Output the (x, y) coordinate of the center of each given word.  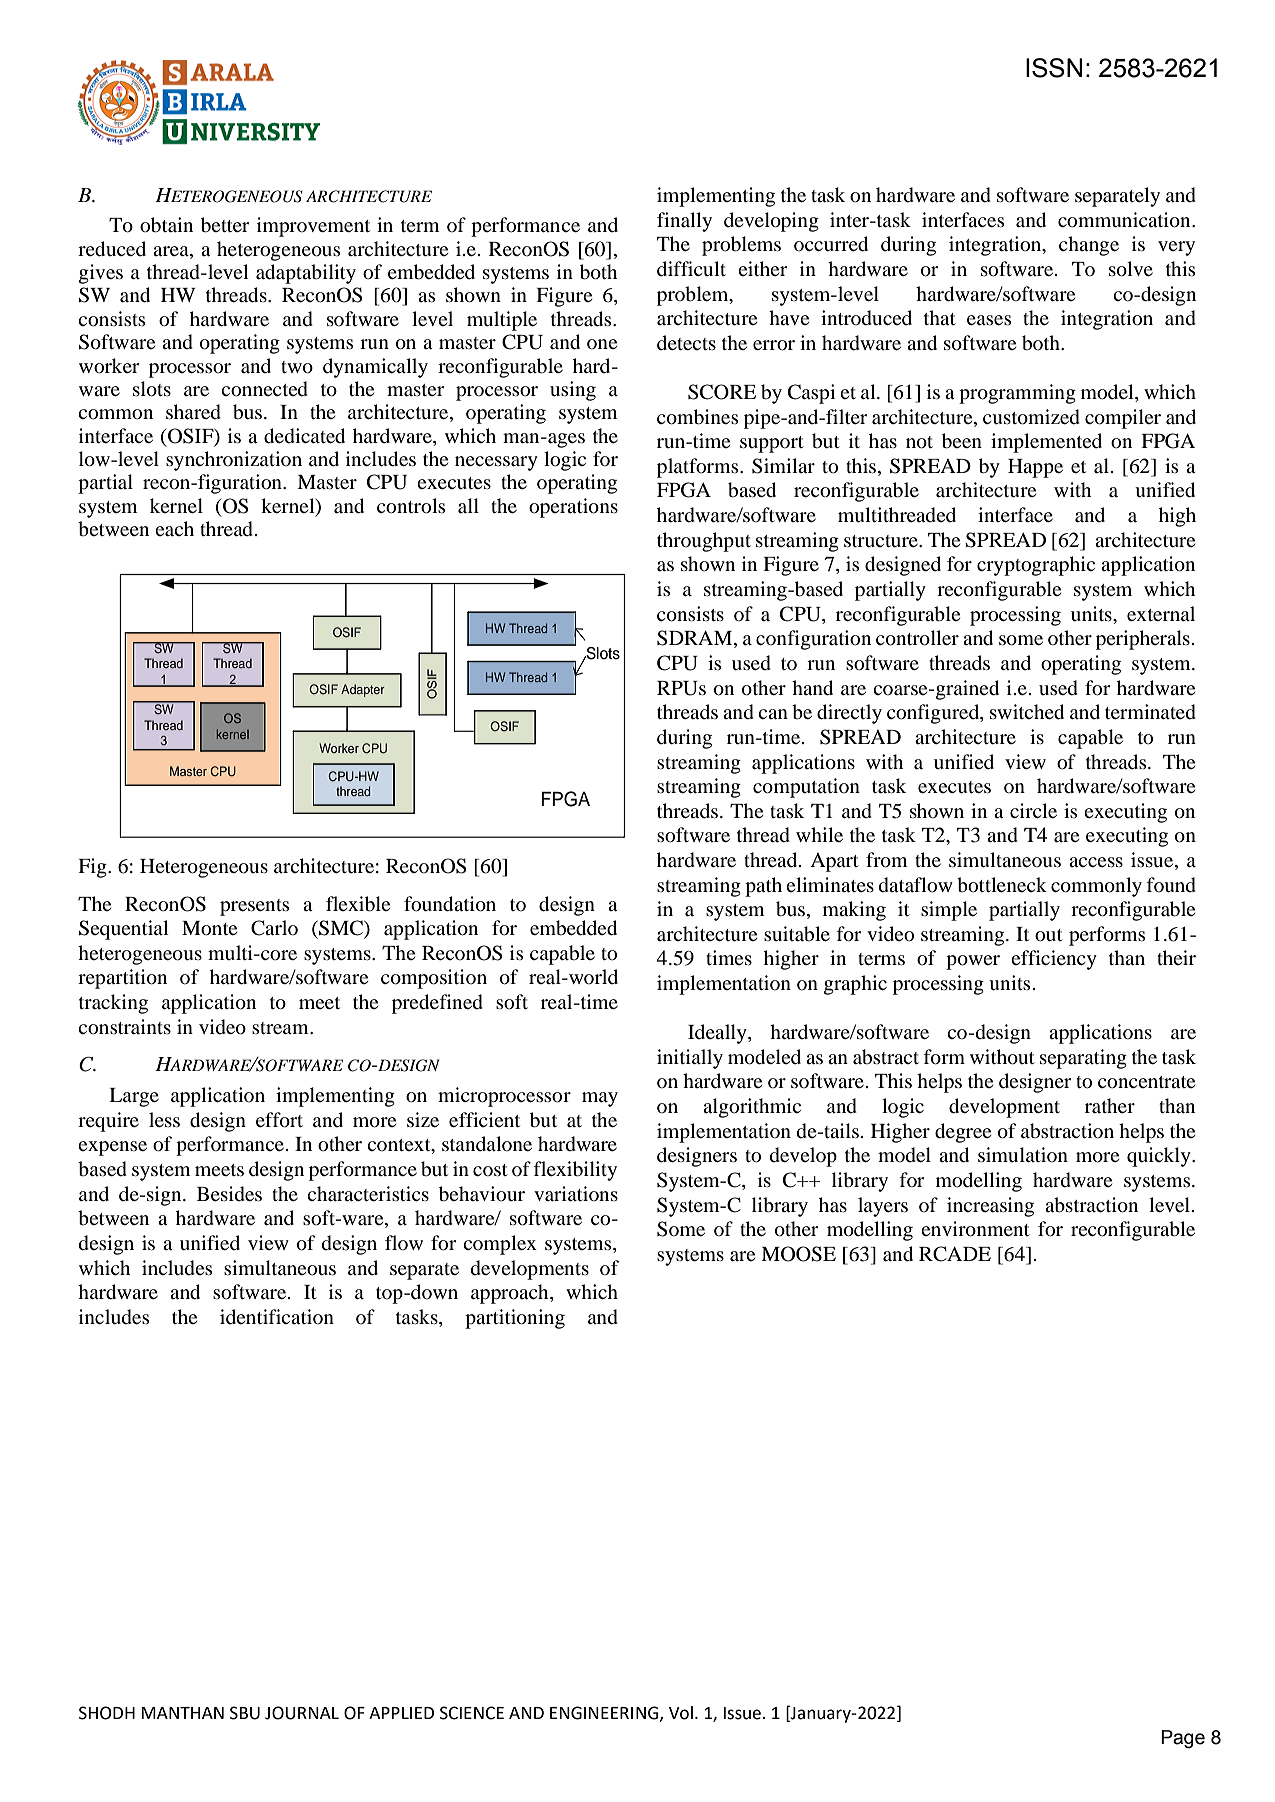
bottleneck (1002, 885)
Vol (681, 1713)
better (225, 225)
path (763, 887)
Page (1183, 1739)
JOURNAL (302, 1713)
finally (684, 222)
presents (254, 907)
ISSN (1054, 68)
